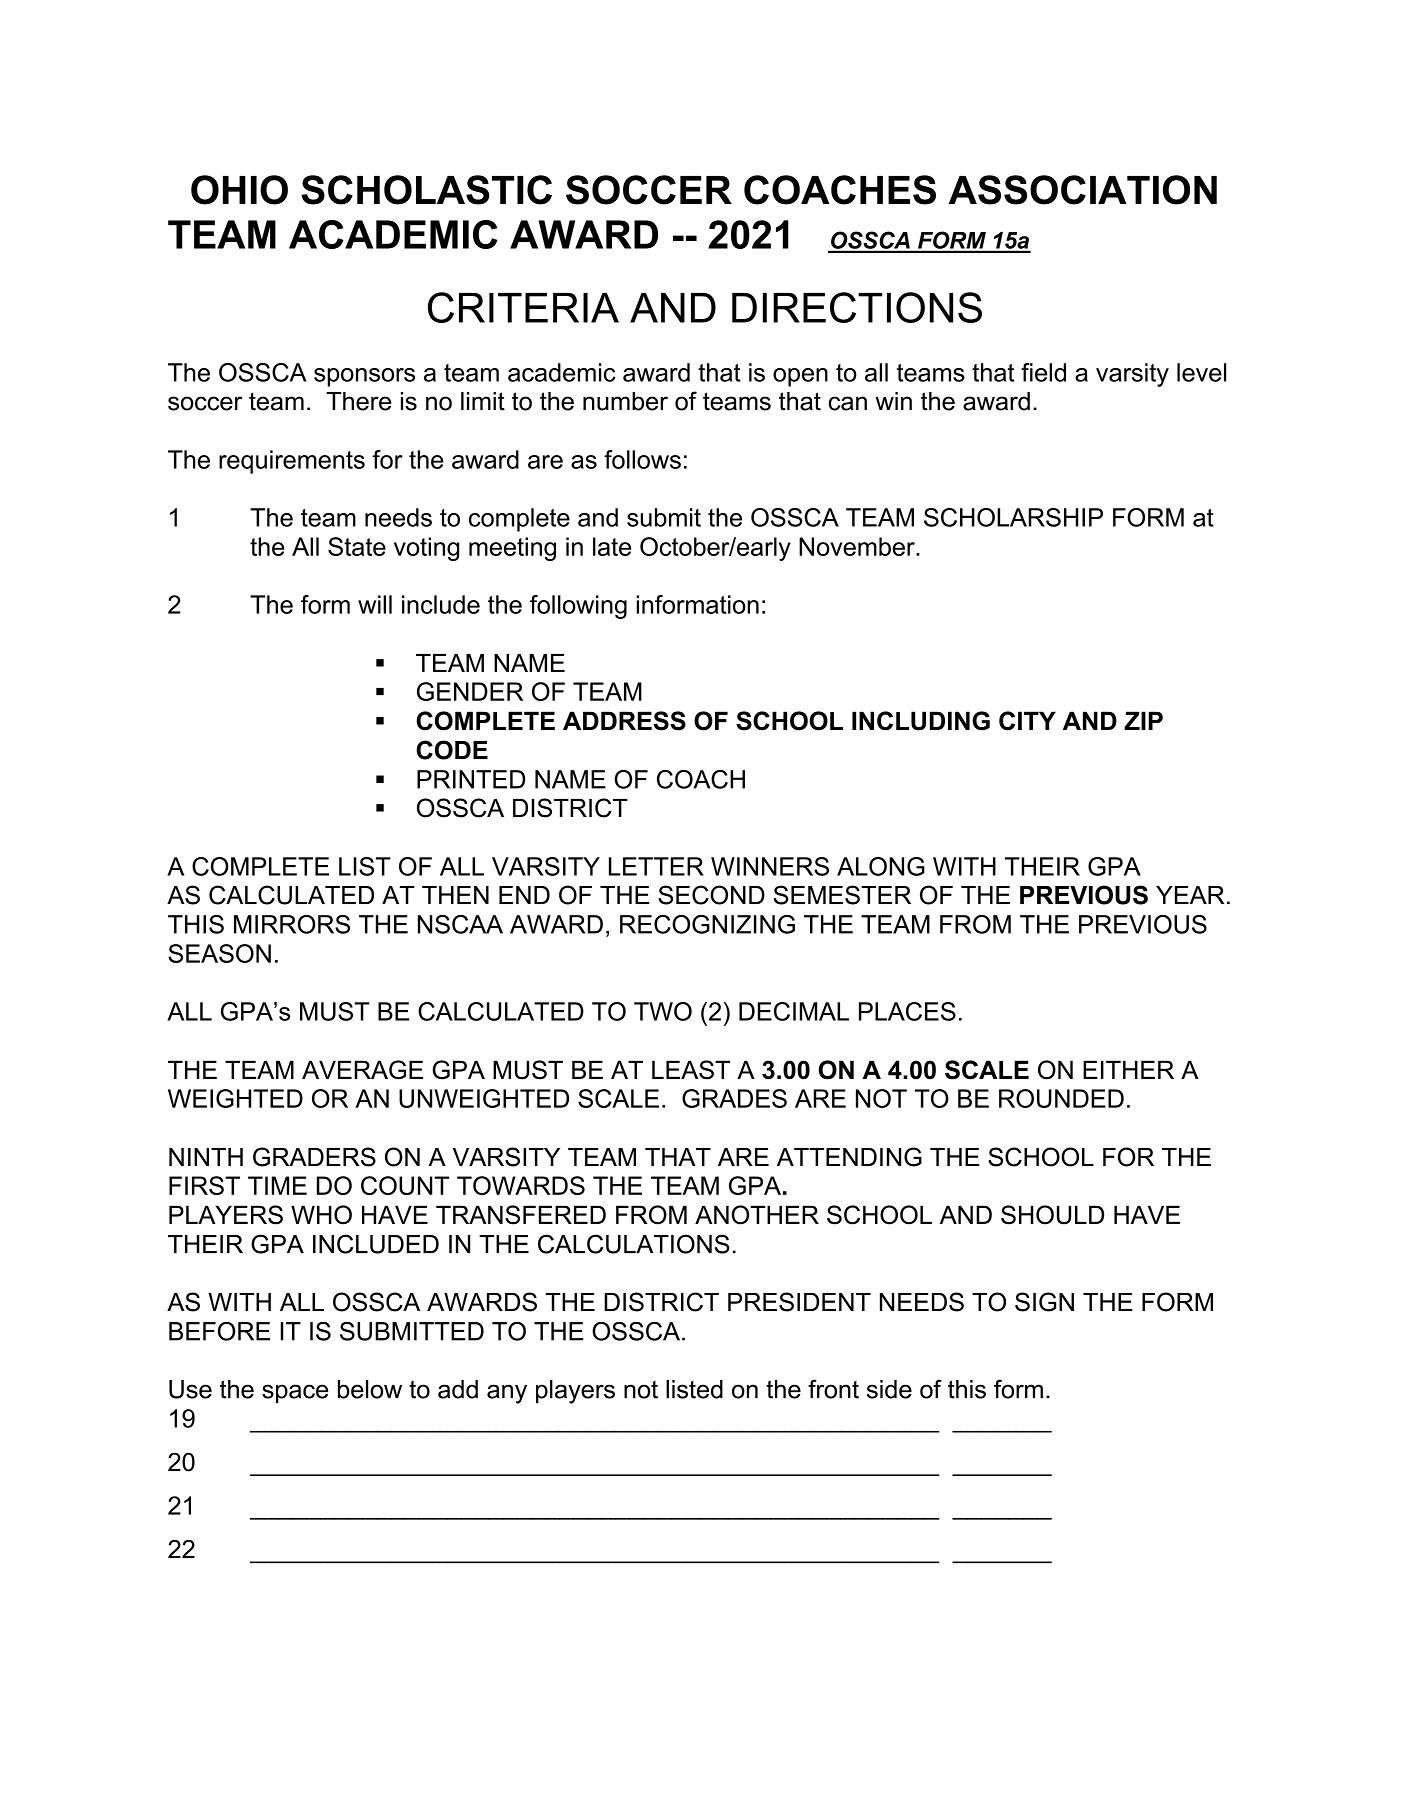  I want to click on AVERAGE, so click(362, 1070).
